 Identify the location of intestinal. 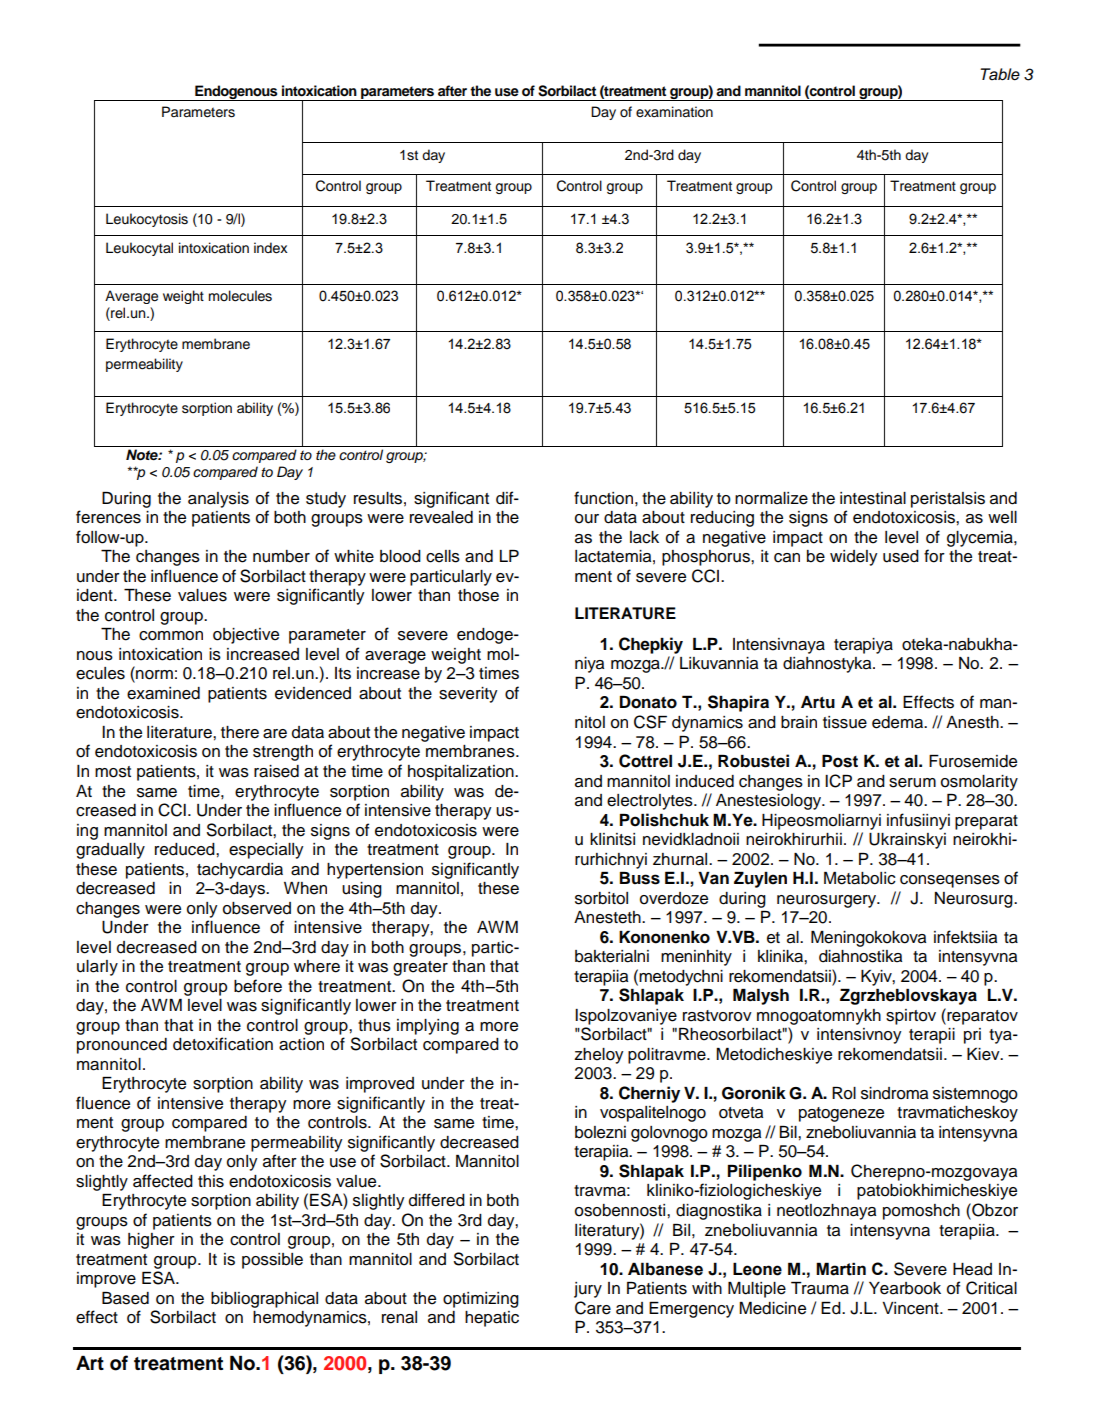
(873, 498).
